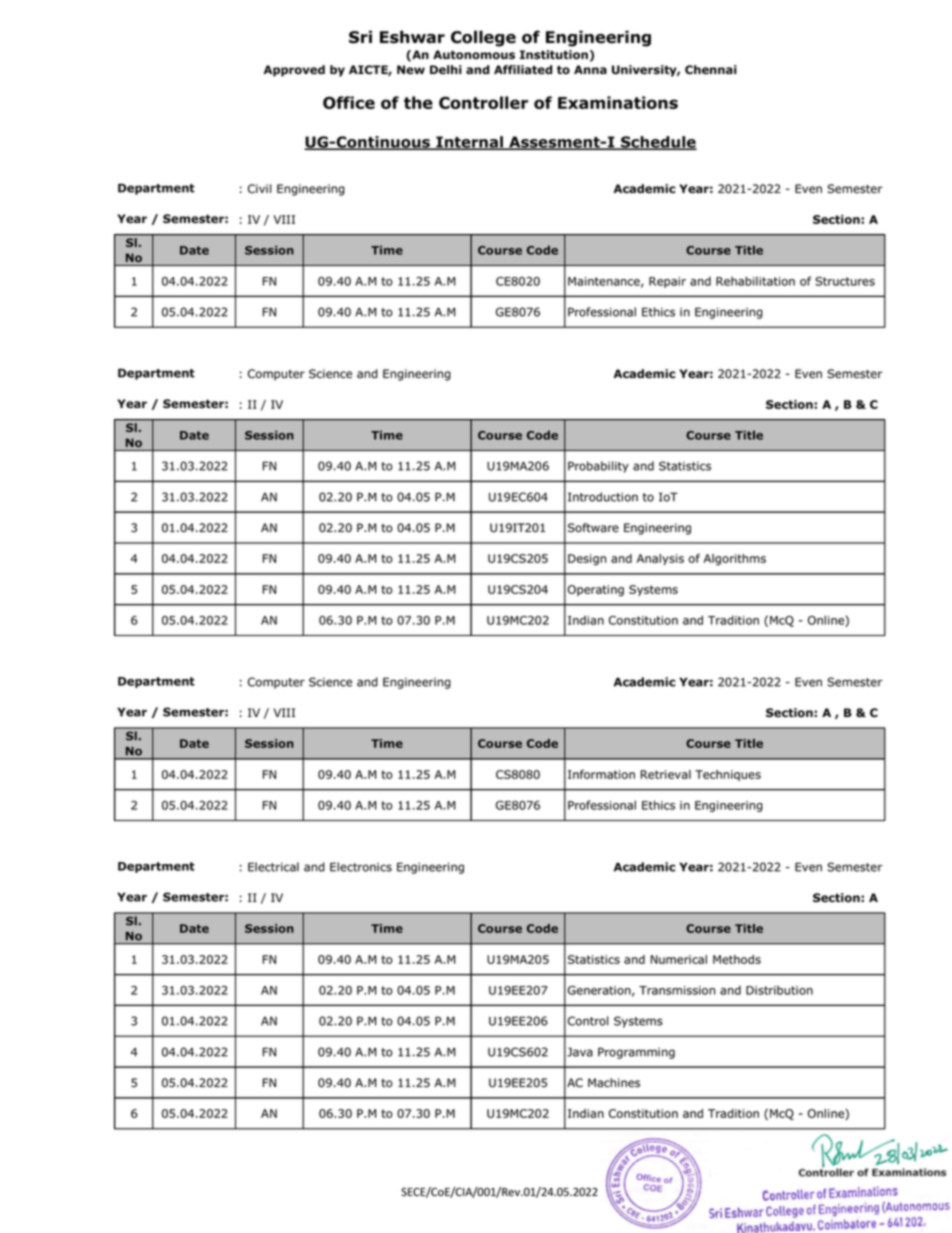 This image has height=1233, width=952. I want to click on Information, so click(601, 774).
